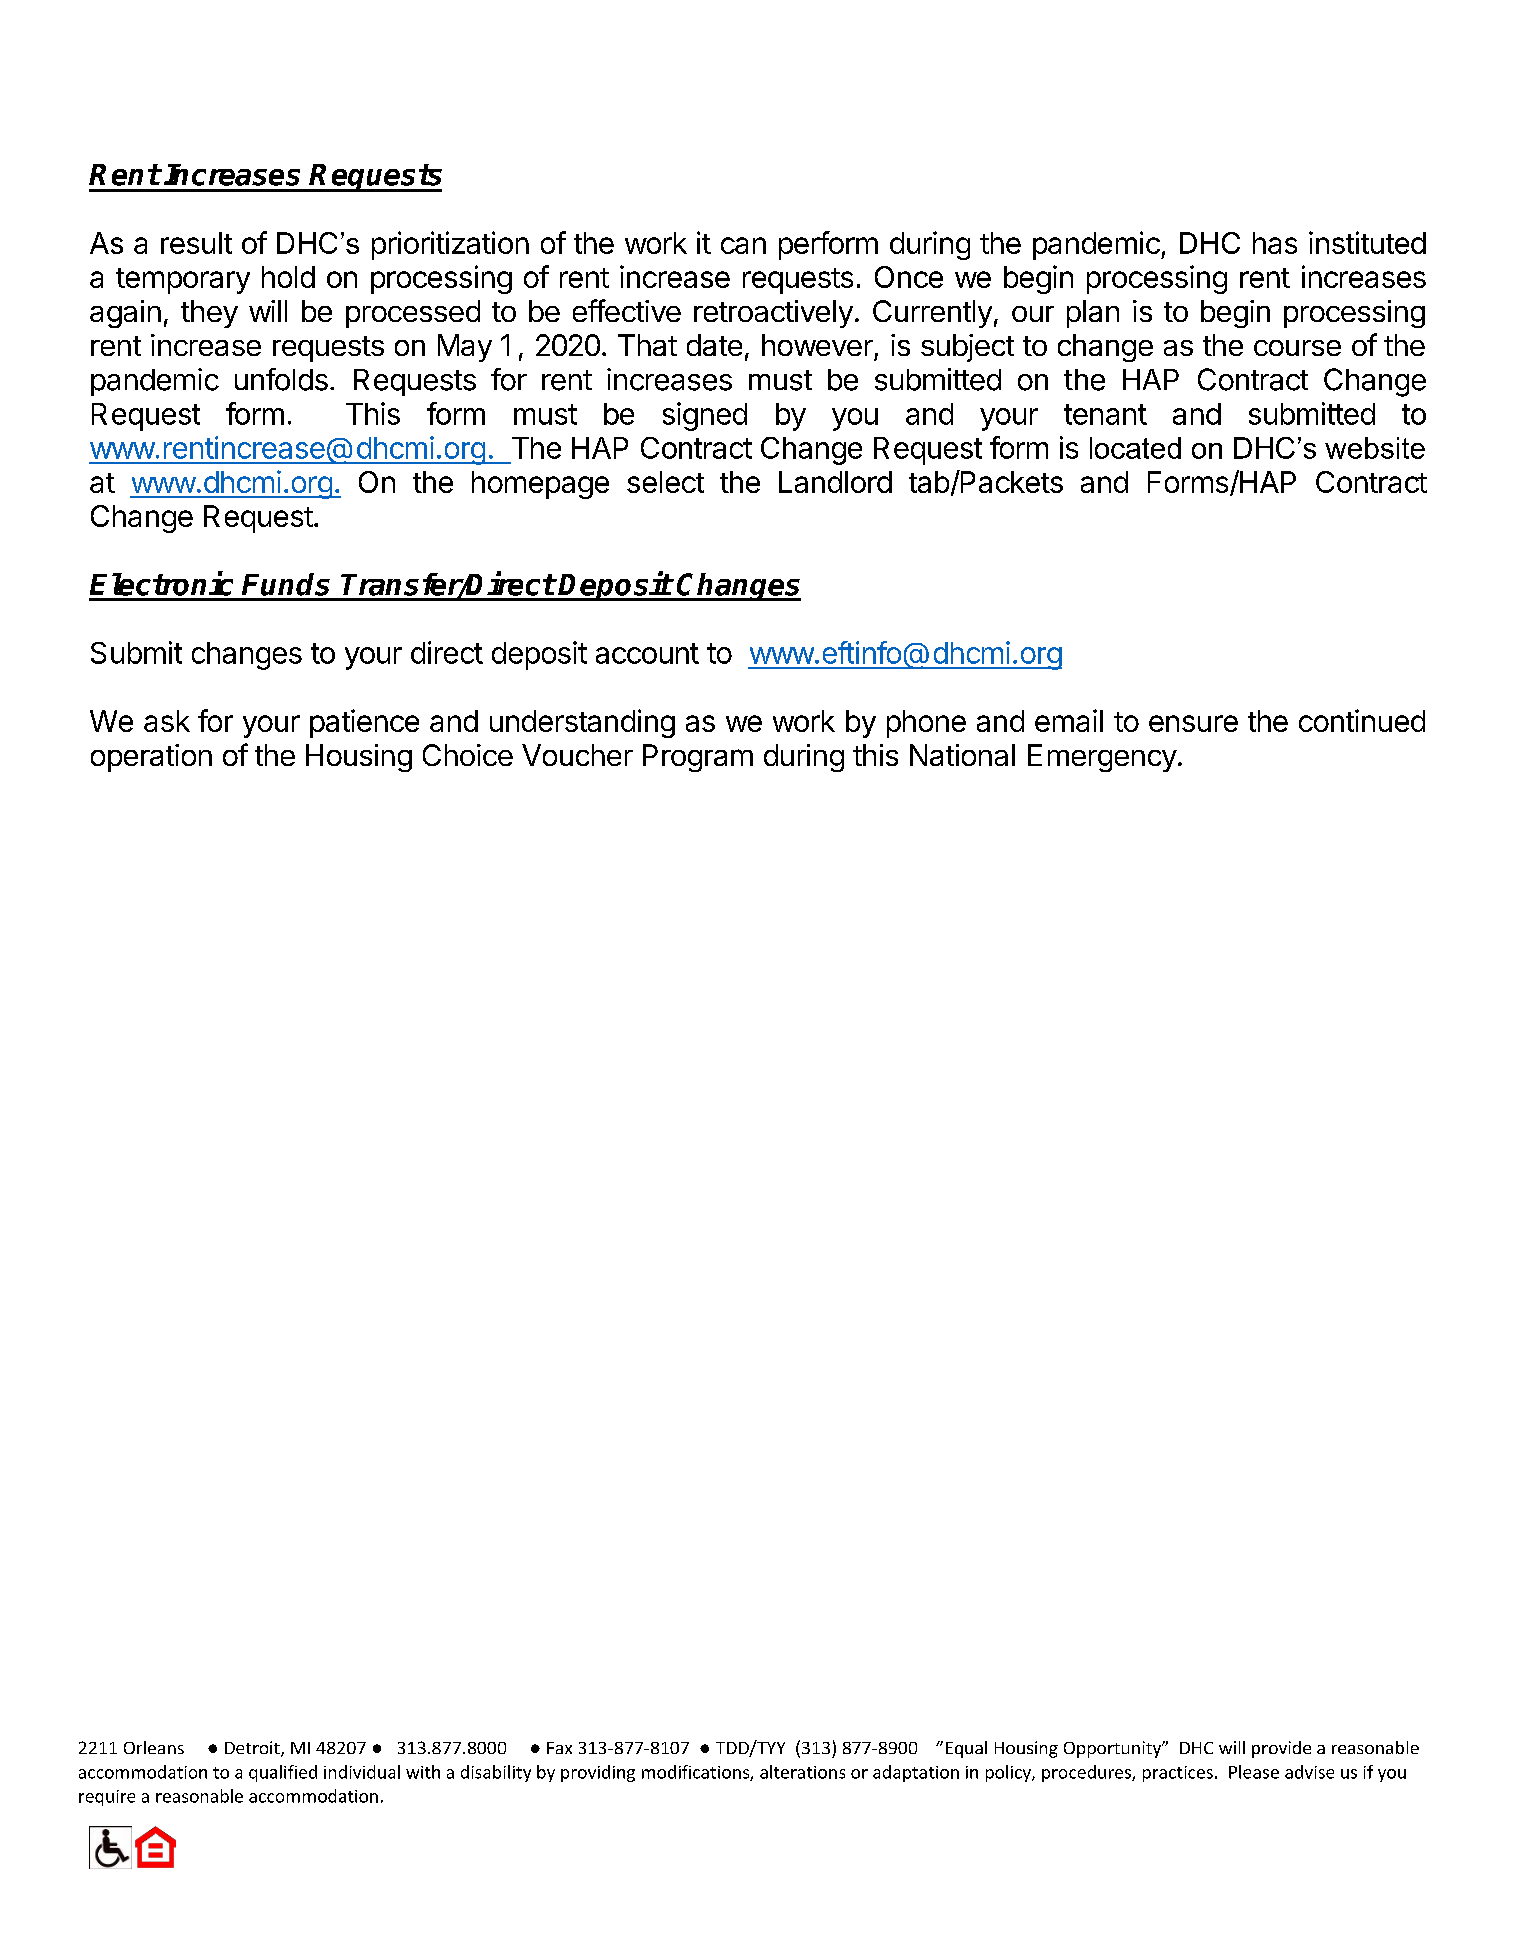 The image size is (1515, 1960). What do you see at coordinates (1193, 723) in the page?
I see `ensure` at bounding box center [1193, 723].
